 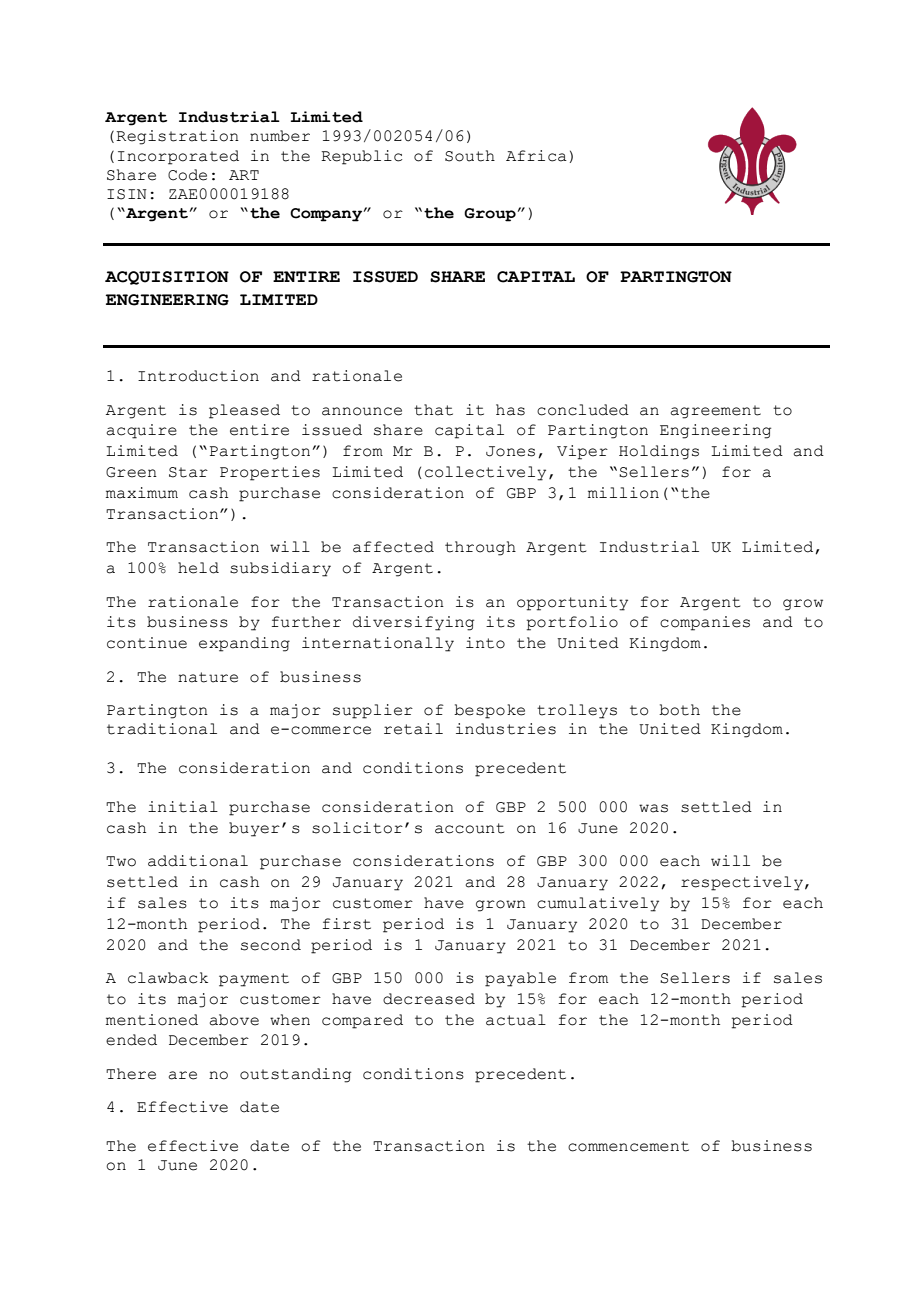 What do you see at coordinates (187, 175) in the screenshot?
I see `Code` at bounding box center [187, 175].
